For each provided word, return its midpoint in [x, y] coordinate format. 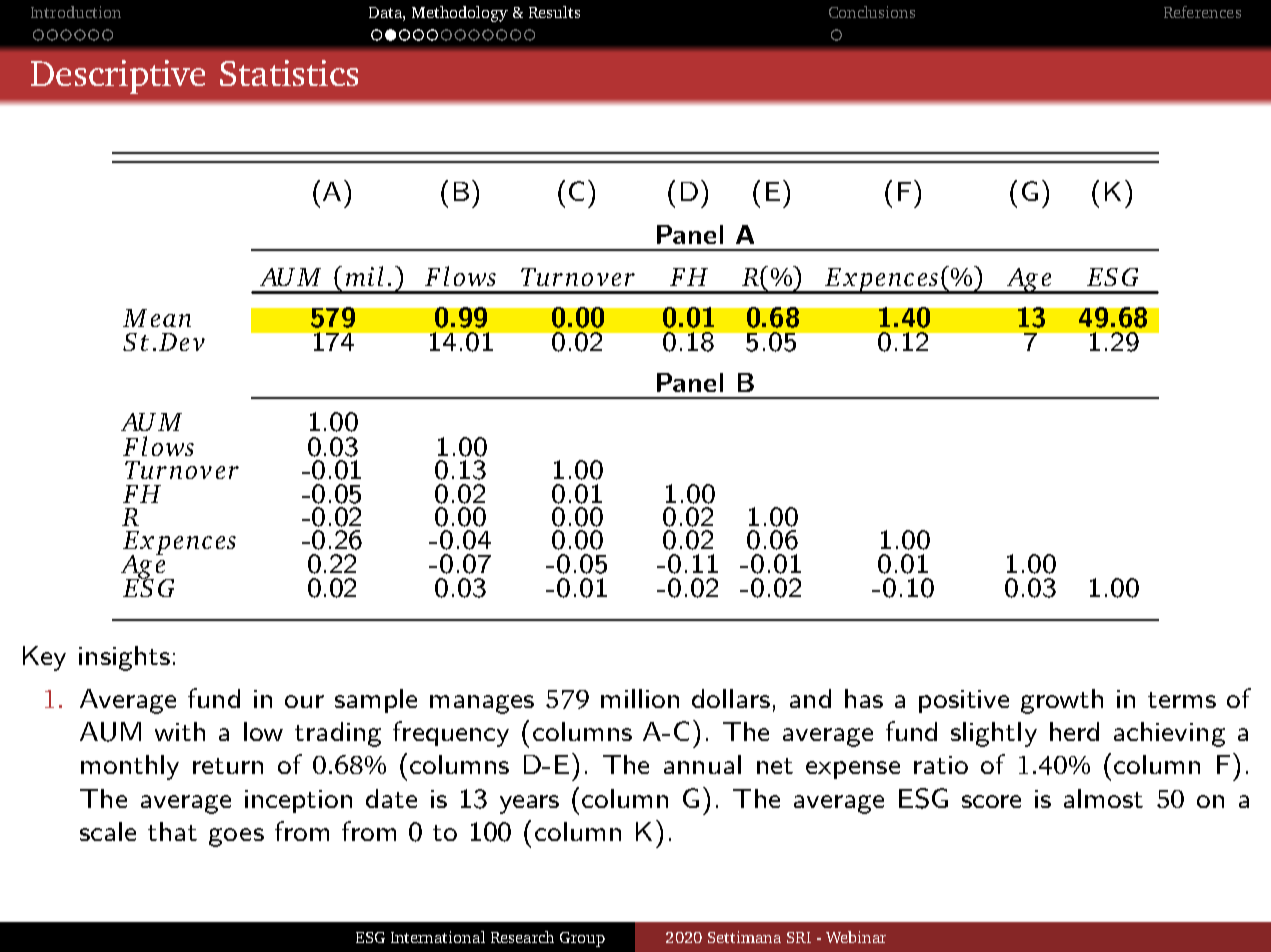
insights [124, 658]
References [1202, 12]
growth [1062, 701]
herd [1074, 731]
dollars [731, 698]
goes [236, 837]
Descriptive [118, 77]
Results [554, 12]
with [180, 731]
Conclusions [872, 12]
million [640, 698]
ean [171, 320]
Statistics [289, 73]
